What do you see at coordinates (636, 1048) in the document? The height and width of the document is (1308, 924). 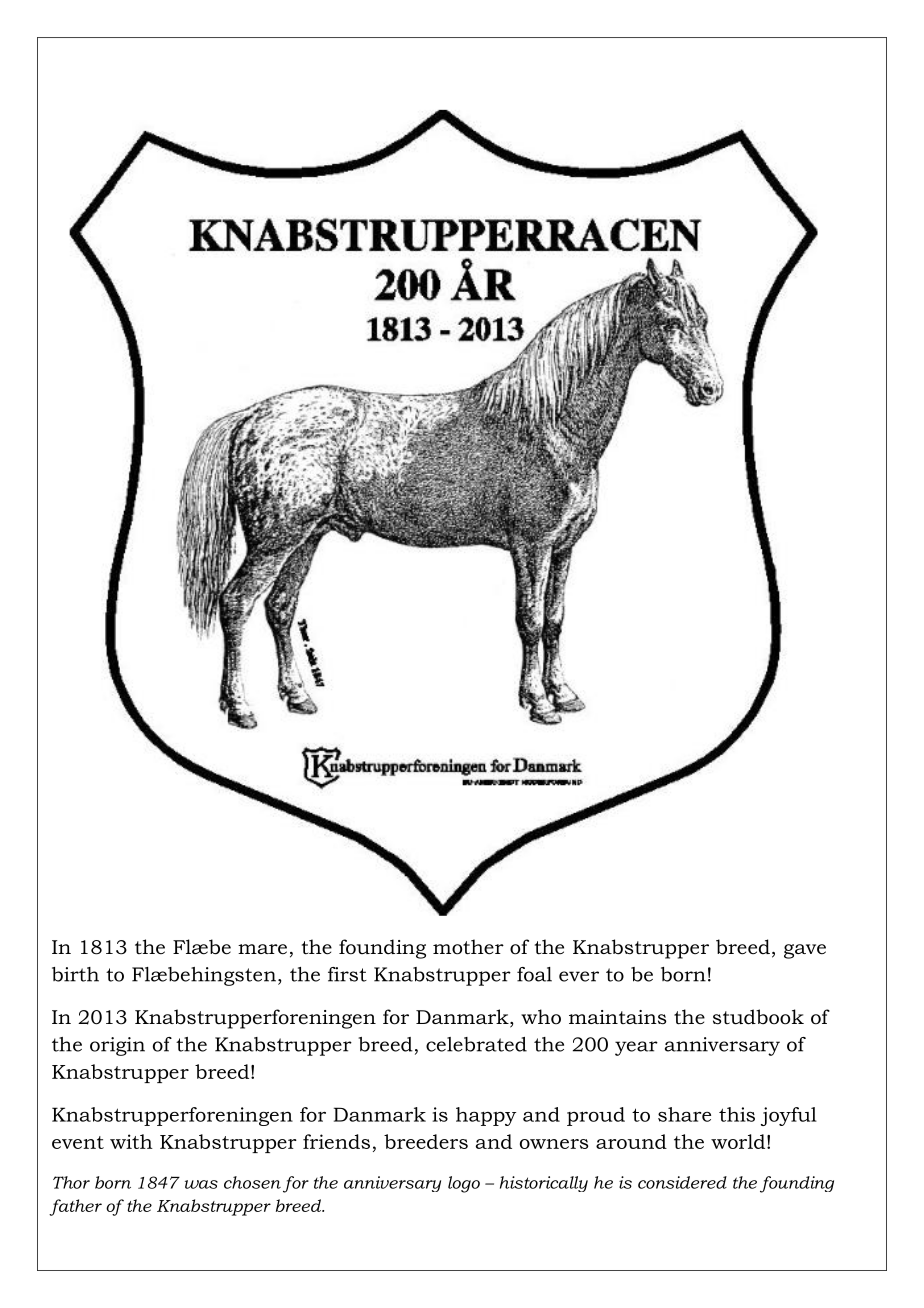 I see `year` at bounding box center [636, 1048].
